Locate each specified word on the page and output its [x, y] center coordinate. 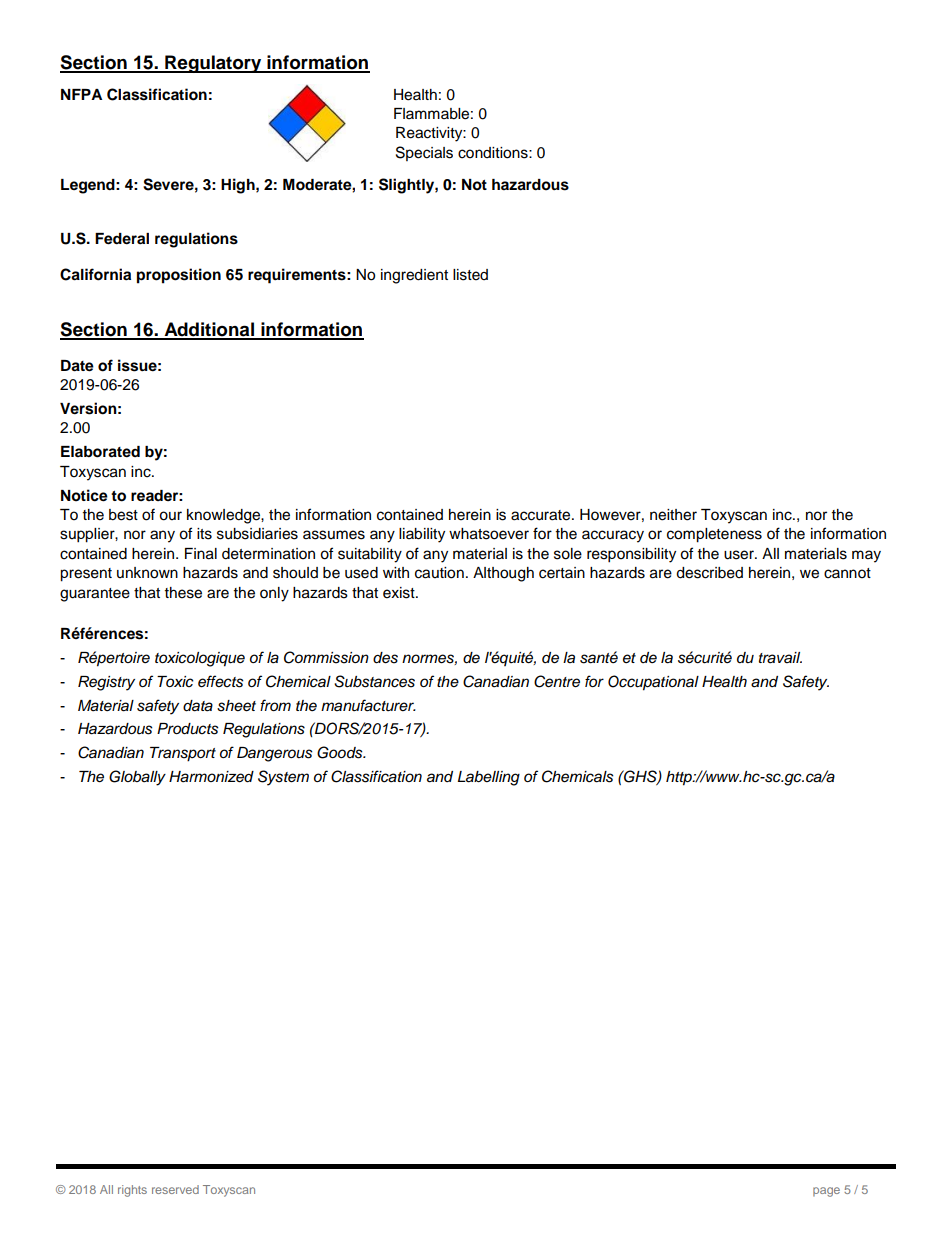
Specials [424, 153]
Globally [137, 778]
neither [673, 515]
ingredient [414, 276]
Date [77, 366]
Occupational [653, 683]
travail [780, 658]
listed [470, 275]
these [183, 593]
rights [132, 1191]
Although [503, 574]
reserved [175, 1189]
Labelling [489, 778]
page [826, 1192]
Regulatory [213, 64]
